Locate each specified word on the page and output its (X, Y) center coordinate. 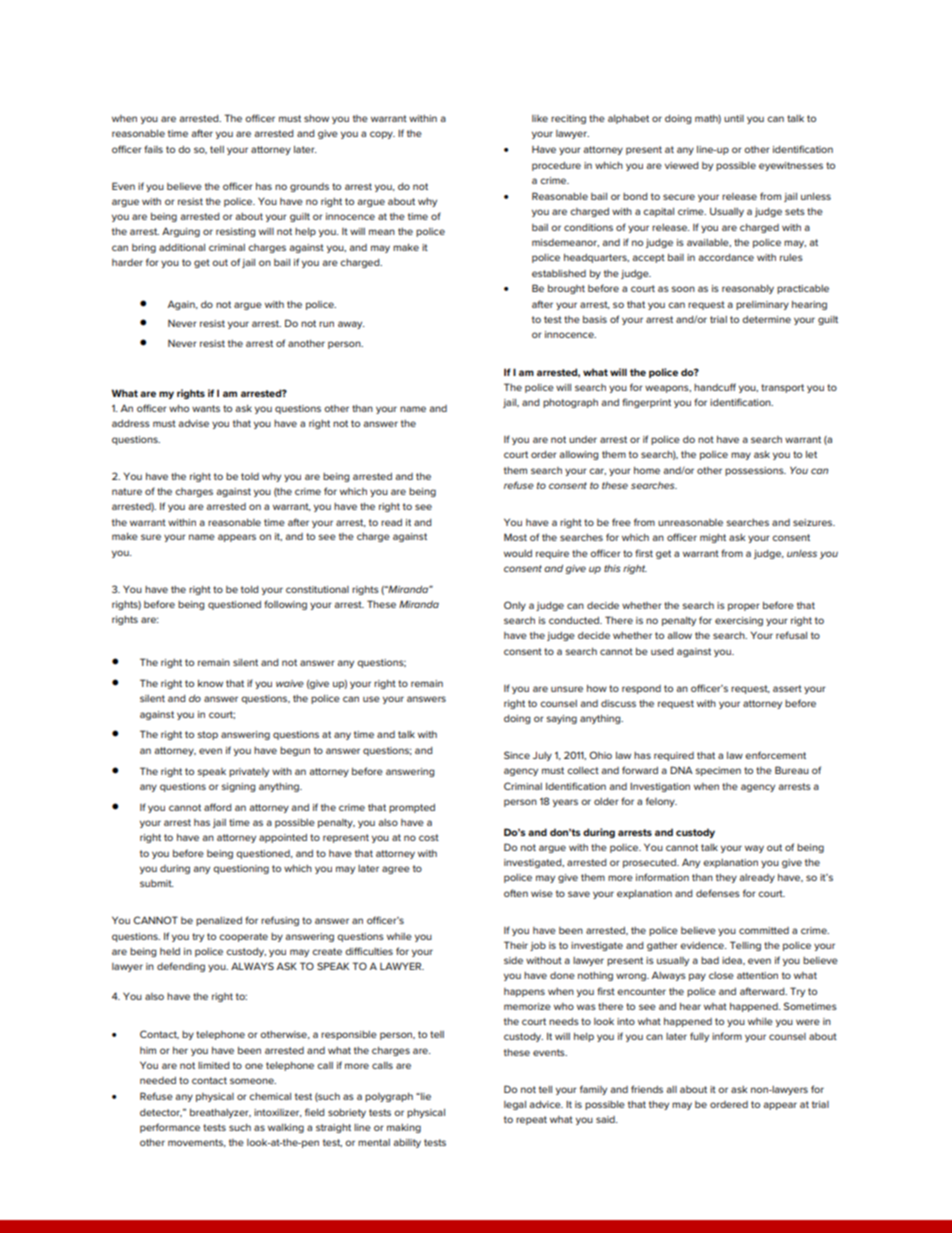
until (734, 118)
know (210, 683)
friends (647, 1089)
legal (515, 1105)
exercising (739, 621)
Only (515, 606)
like (540, 118)
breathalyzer (220, 1113)
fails (153, 149)
